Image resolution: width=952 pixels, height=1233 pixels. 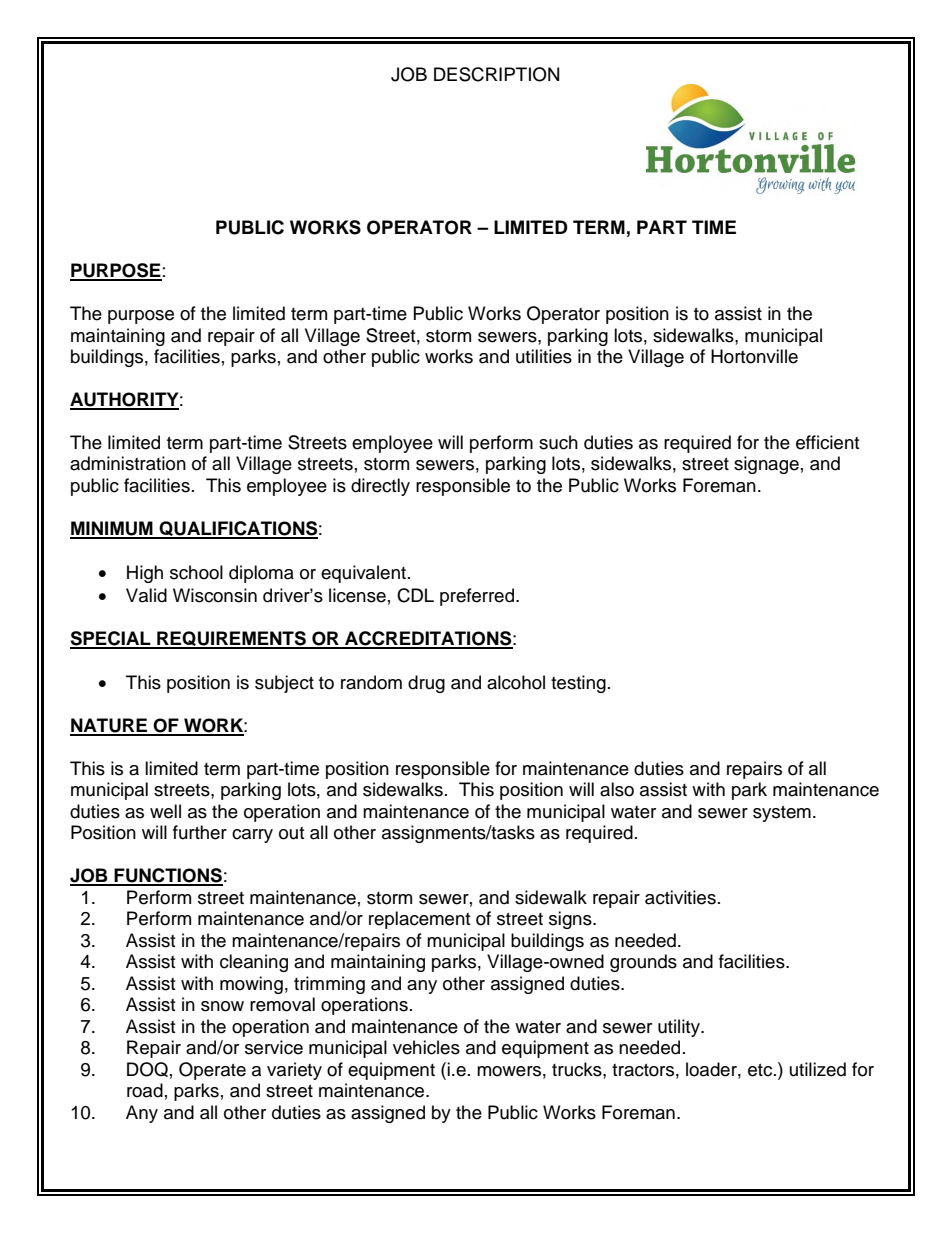 What do you see at coordinates (478, 597) in the image?
I see `preferred` at bounding box center [478, 597].
